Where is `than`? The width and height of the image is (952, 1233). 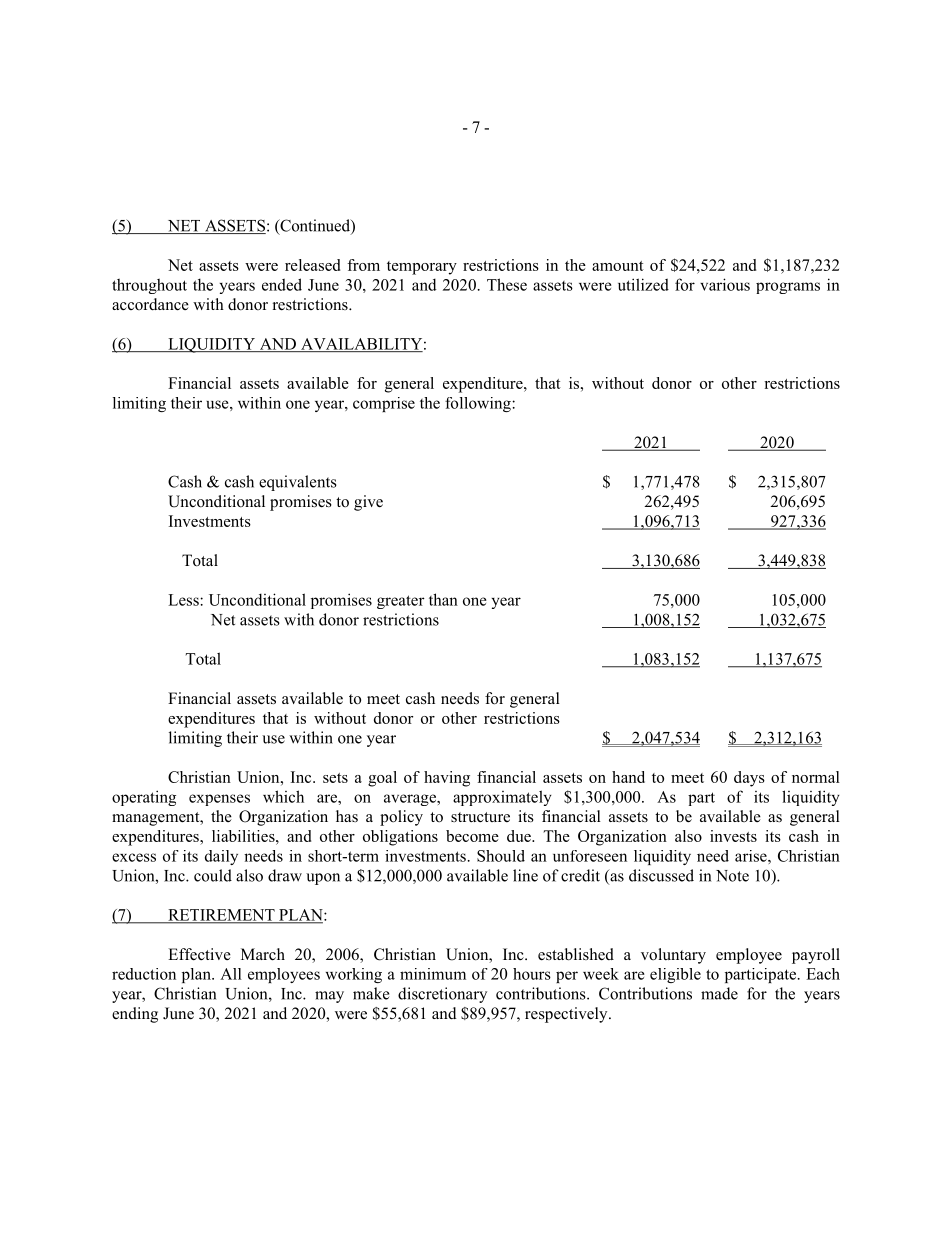
than is located at coordinates (443, 599).
